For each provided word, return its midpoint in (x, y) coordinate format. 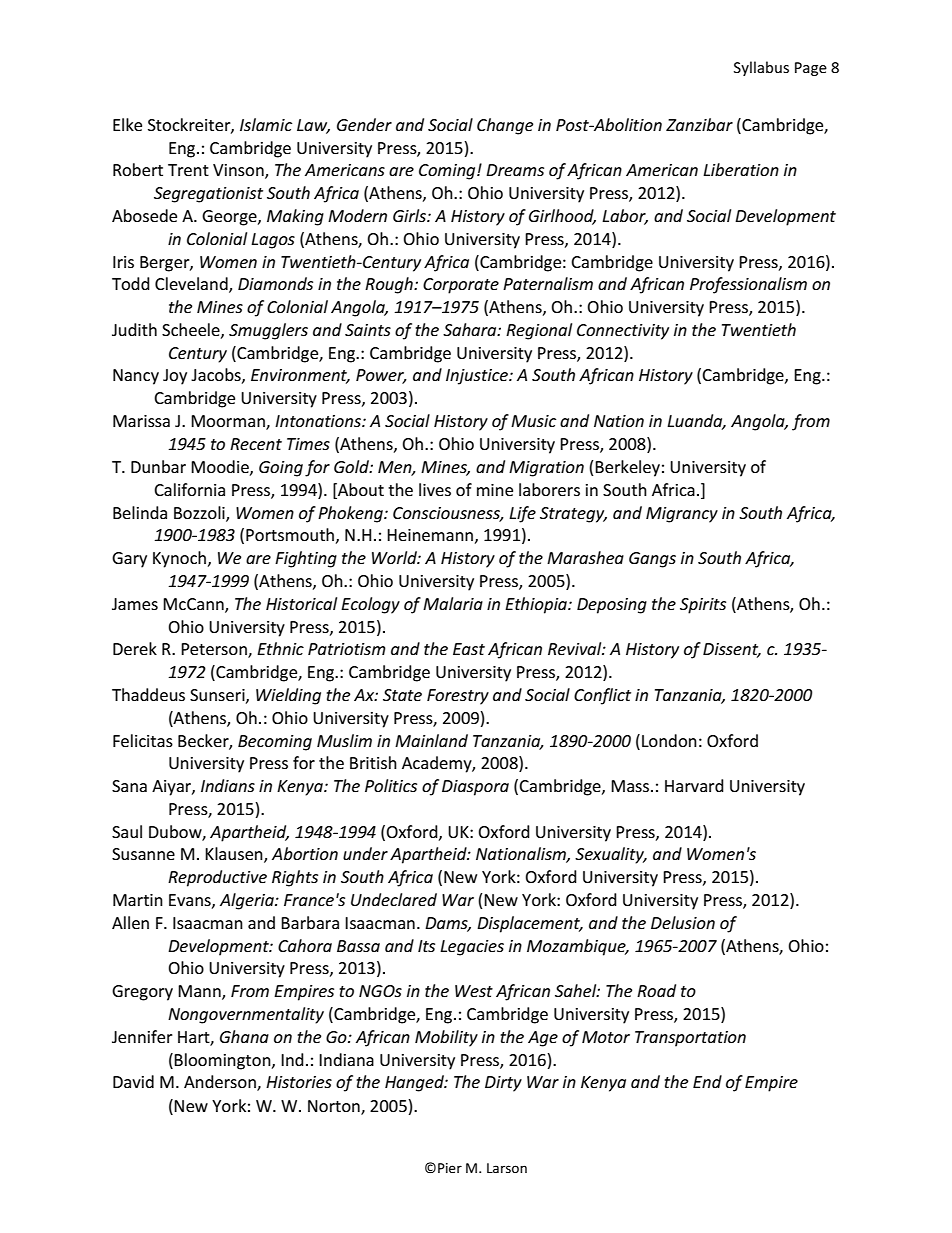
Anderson (221, 1083)
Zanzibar (699, 124)
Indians (228, 785)
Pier (450, 1168)
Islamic (266, 124)
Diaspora (475, 788)
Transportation (690, 1039)
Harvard (694, 785)
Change (505, 126)
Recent (256, 444)
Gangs (652, 560)
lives (435, 489)
